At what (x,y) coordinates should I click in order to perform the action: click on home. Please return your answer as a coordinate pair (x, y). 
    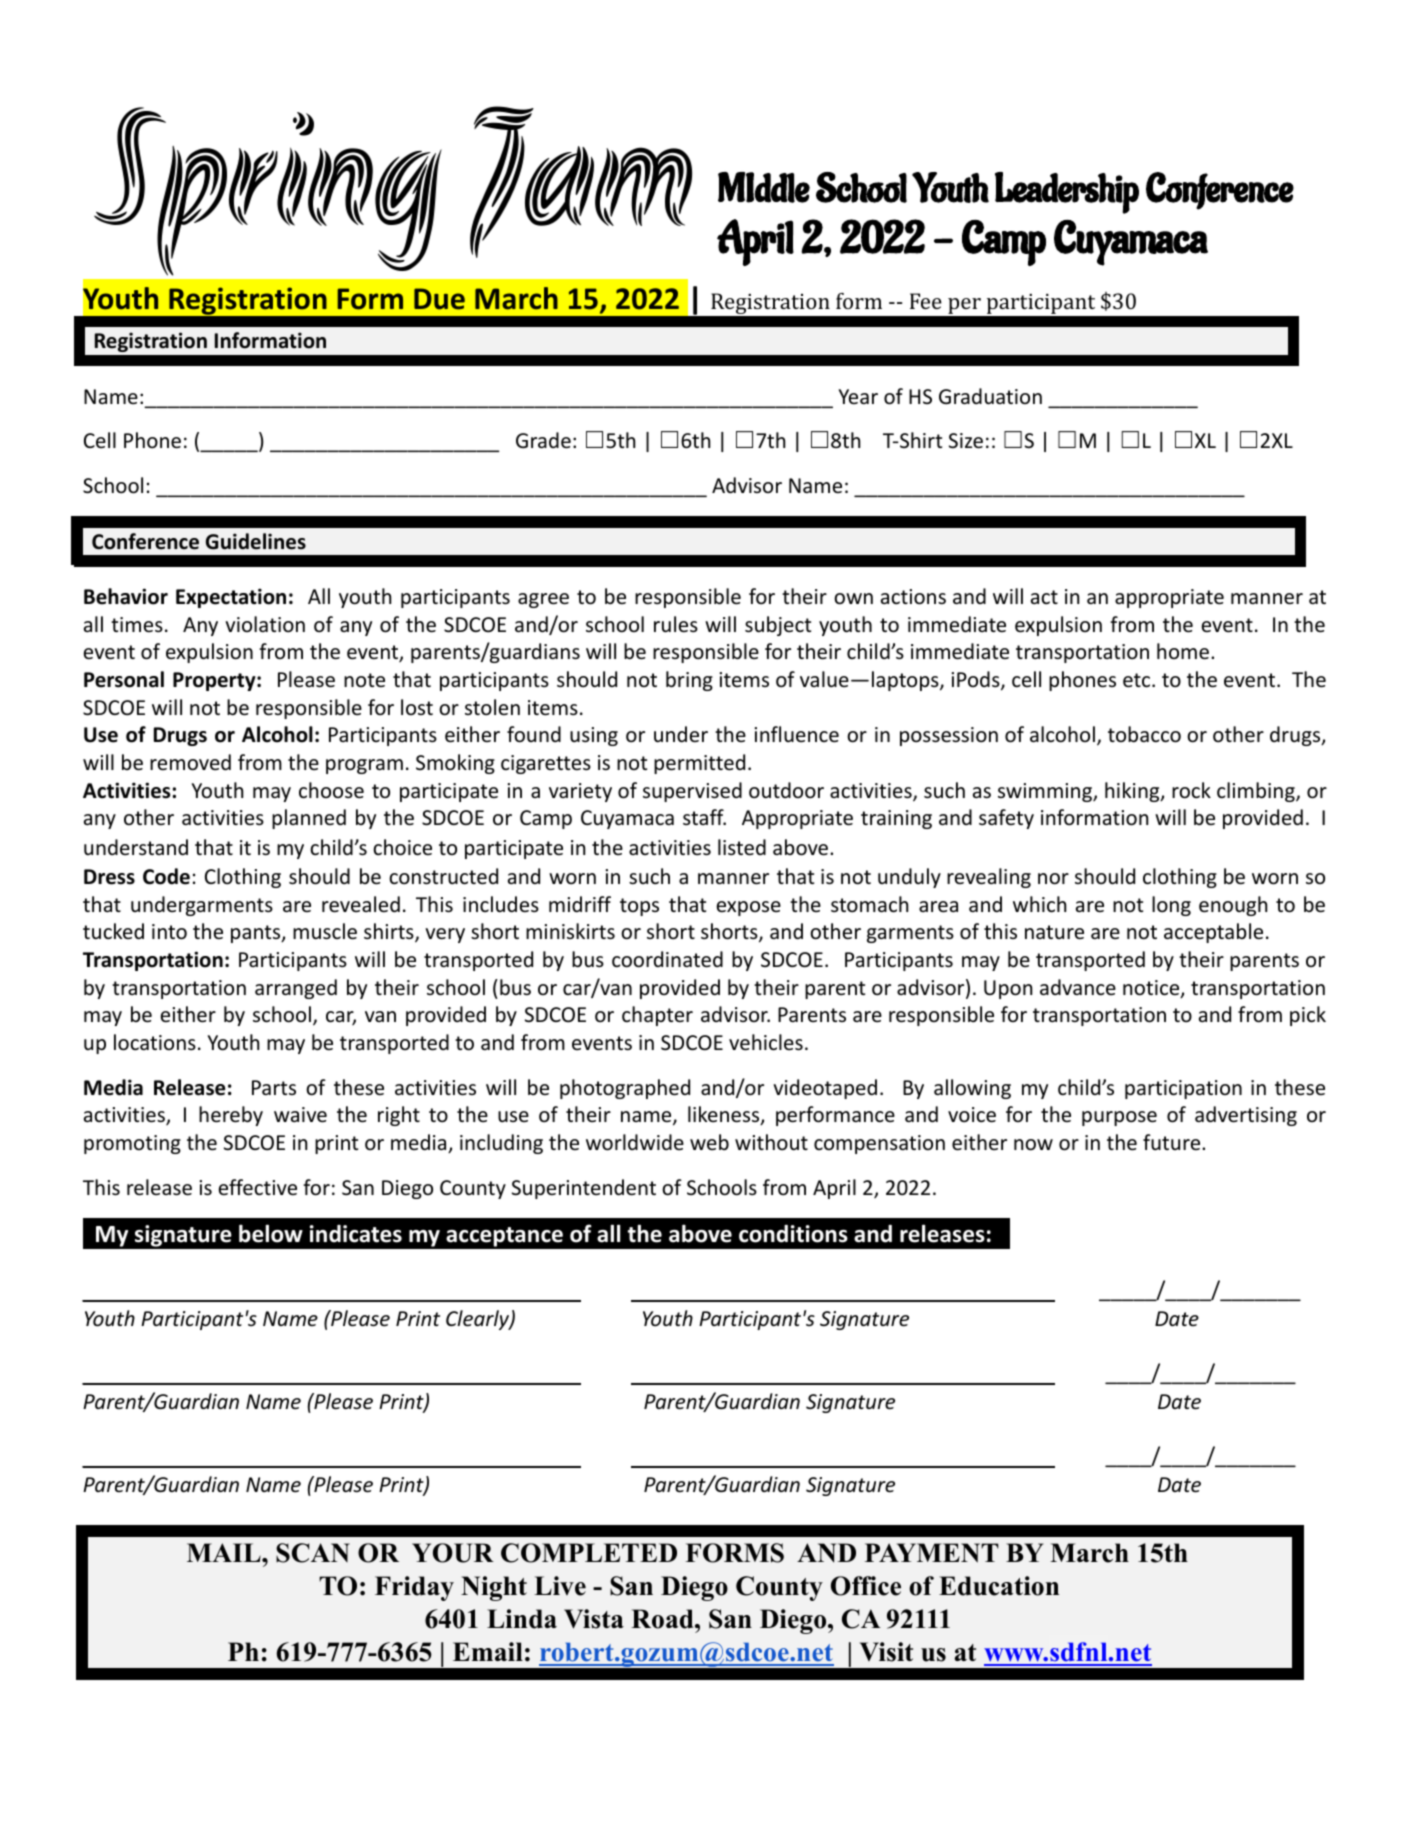
    Looking at the image, I should click on (1183, 651).
